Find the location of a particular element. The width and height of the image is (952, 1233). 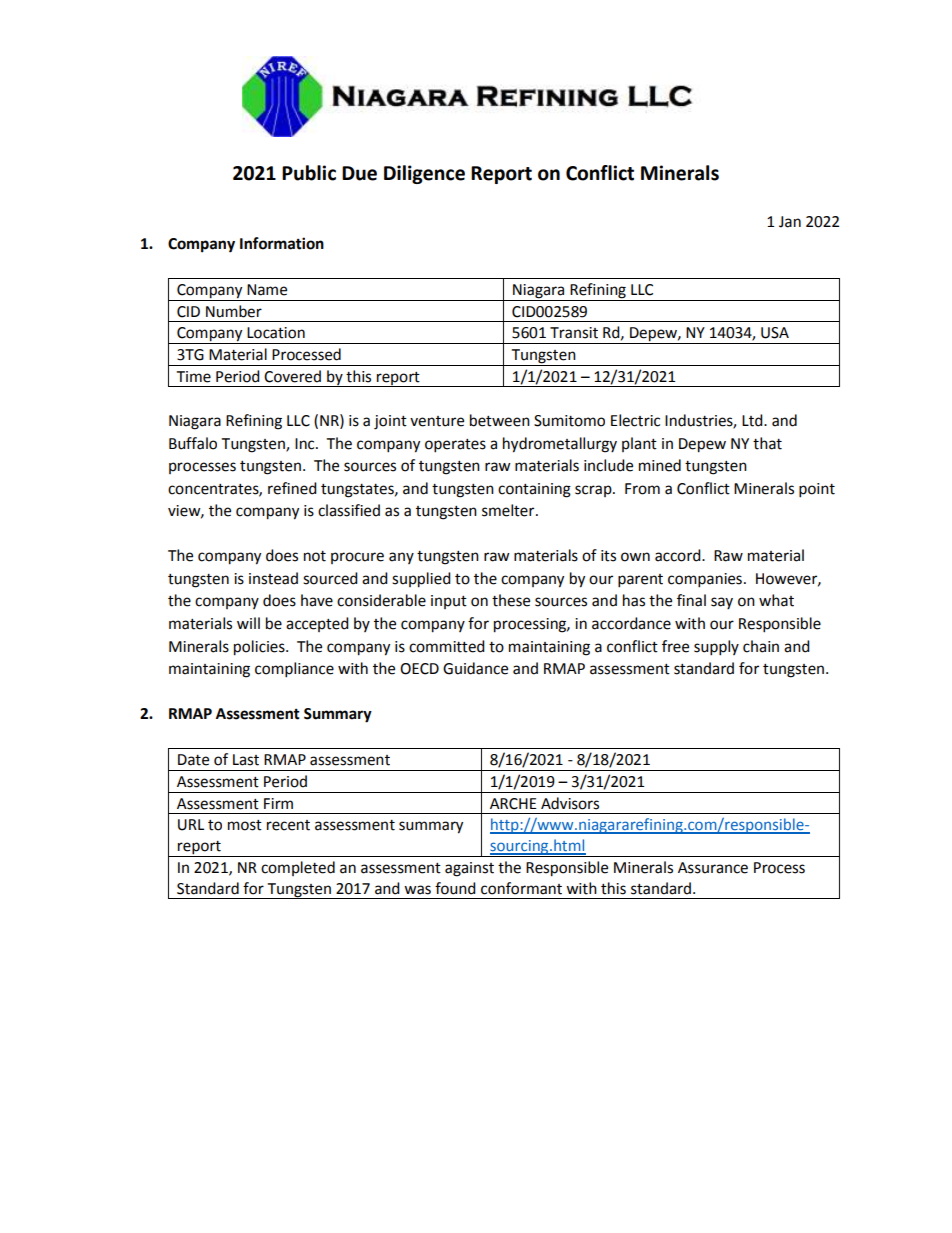

completed is located at coordinates (298, 868).
